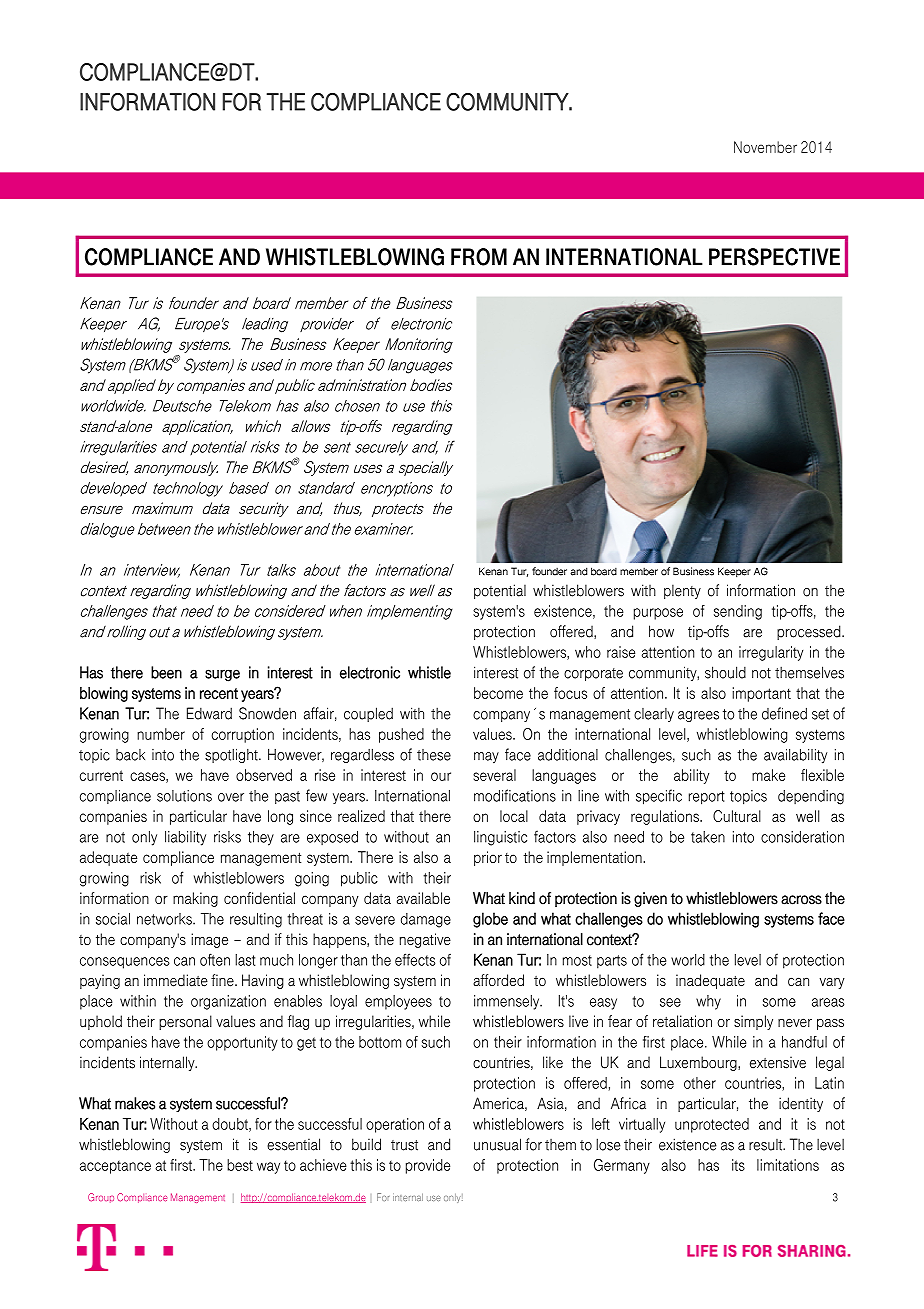  Describe the element at coordinates (500, 838) in the screenshot. I see `linguistic` at that location.
